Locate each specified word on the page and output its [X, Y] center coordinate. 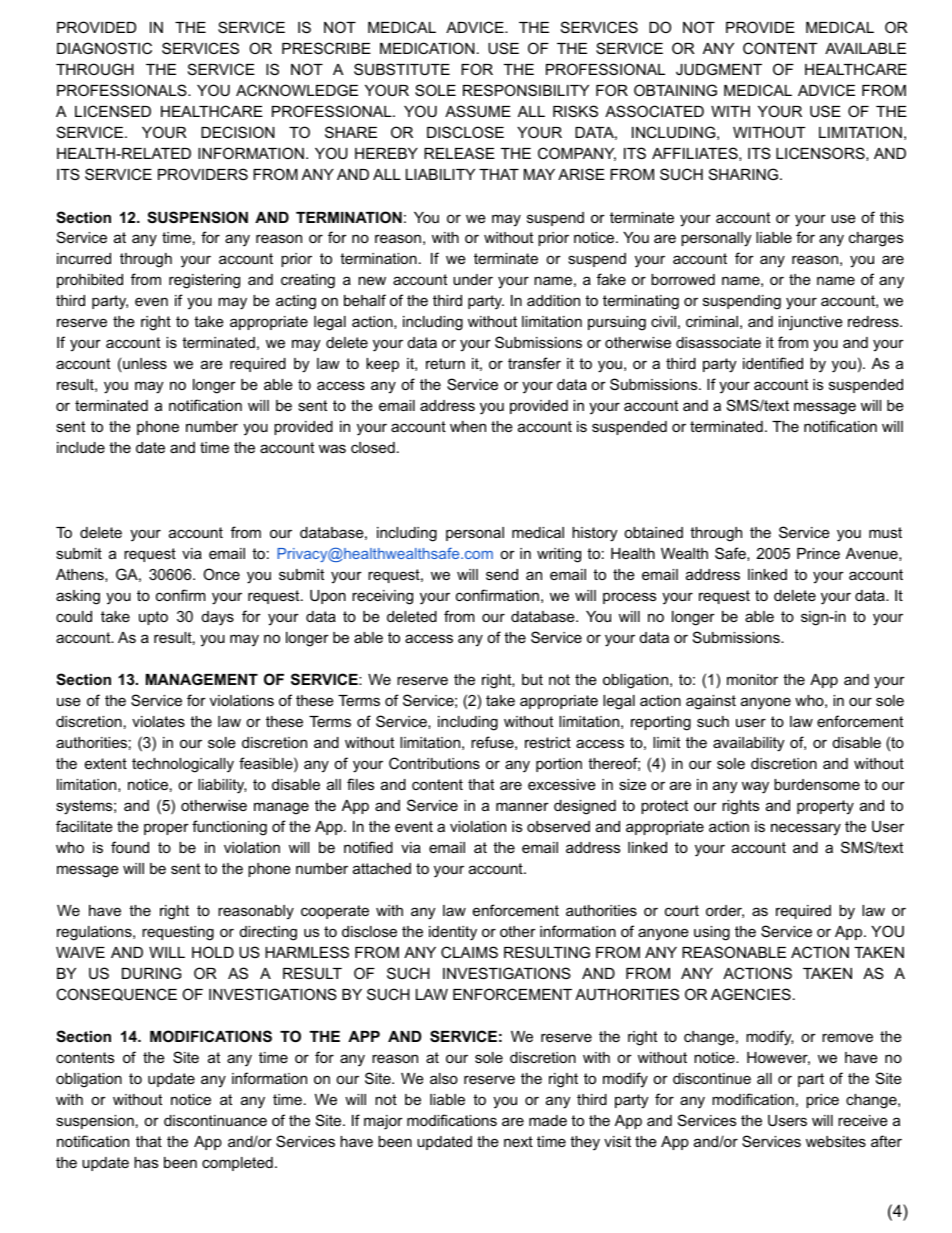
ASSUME [478, 111]
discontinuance [215, 1120]
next [518, 1141]
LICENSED [113, 111]
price [822, 1101]
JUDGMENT [719, 69]
